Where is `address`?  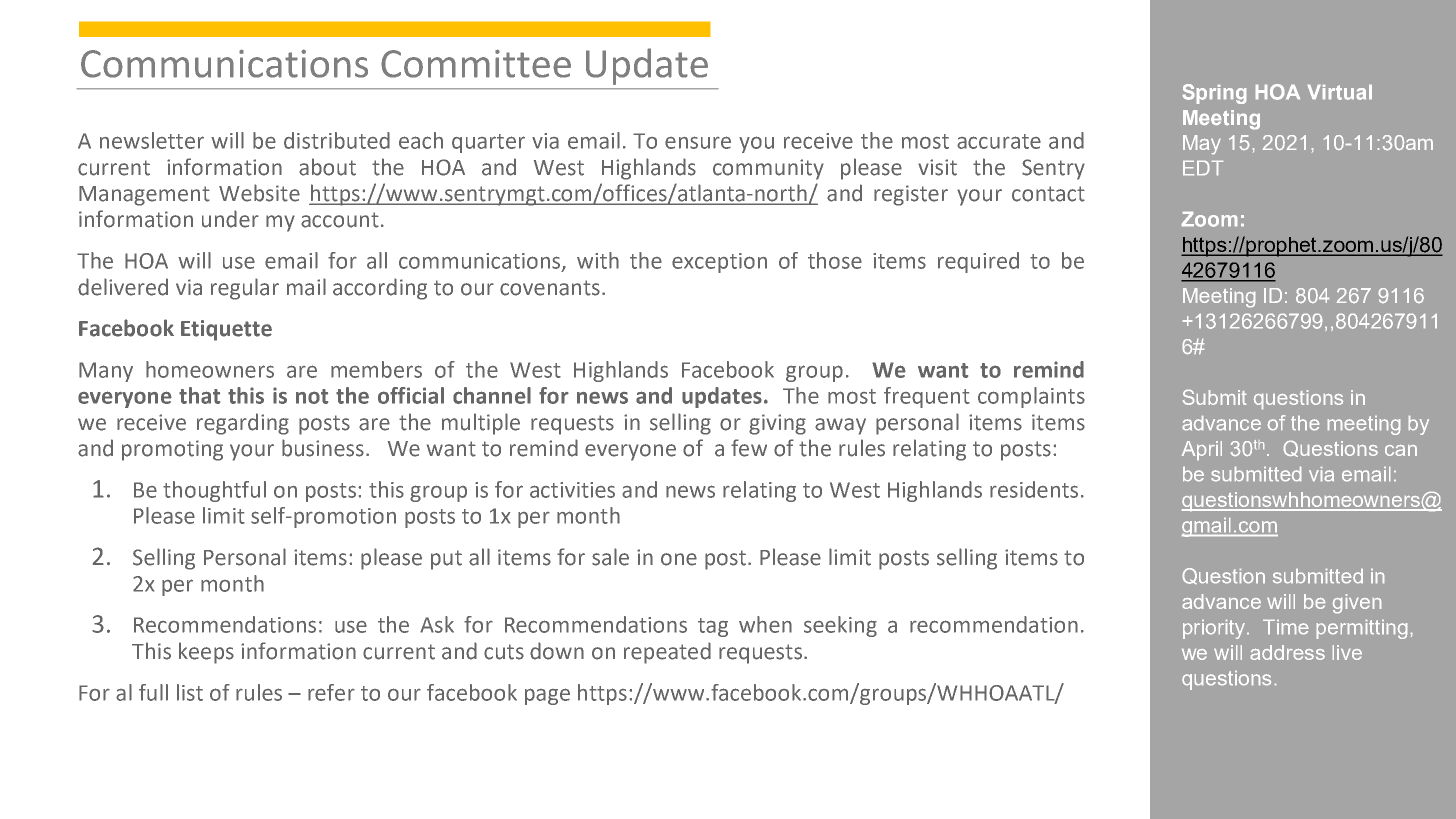
address is located at coordinates (1288, 652).
